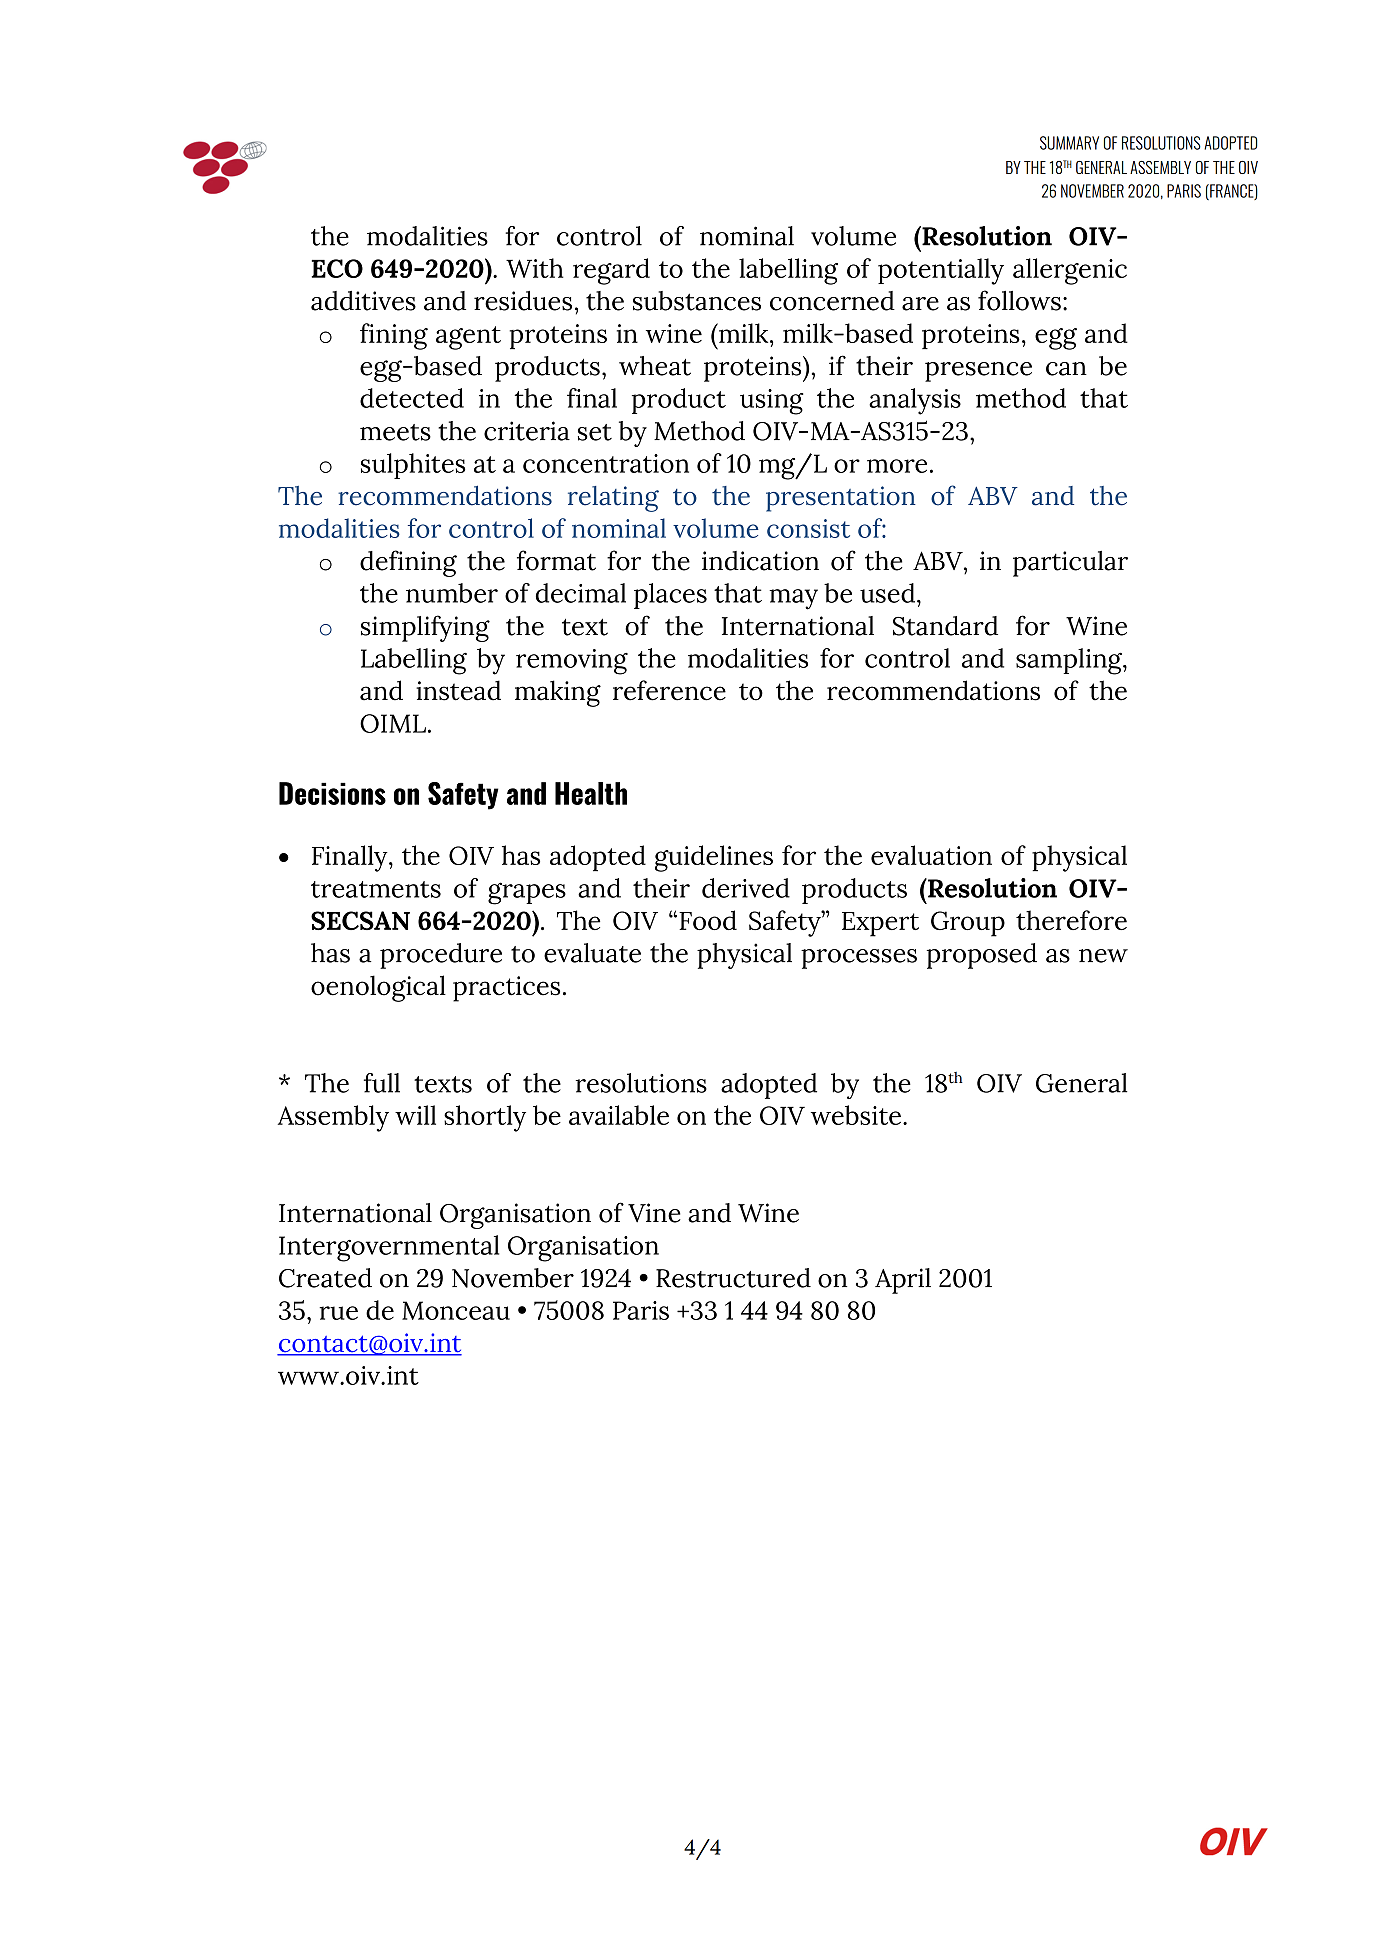 The image size is (1373, 1942). Describe the element at coordinates (389, 1248) in the document. I see `Intergovernmental` at that location.
